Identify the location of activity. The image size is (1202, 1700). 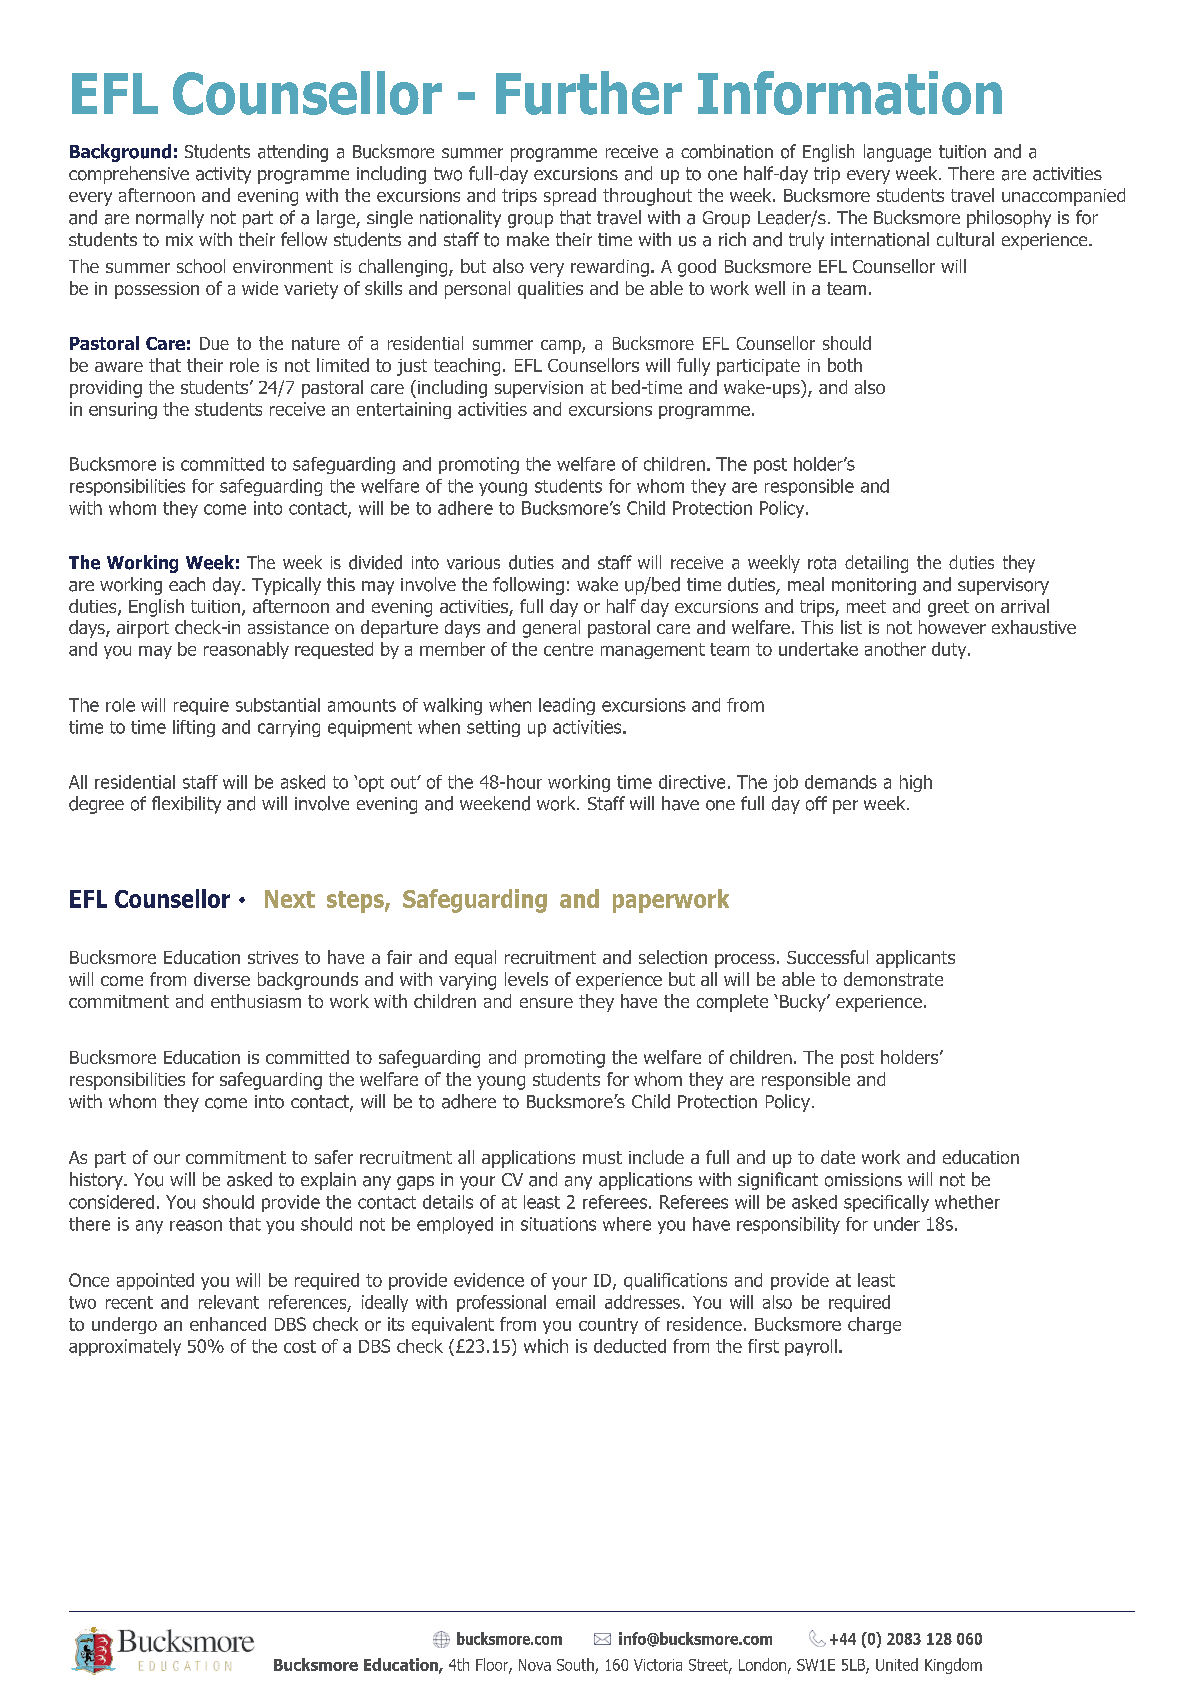
(223, 175).
